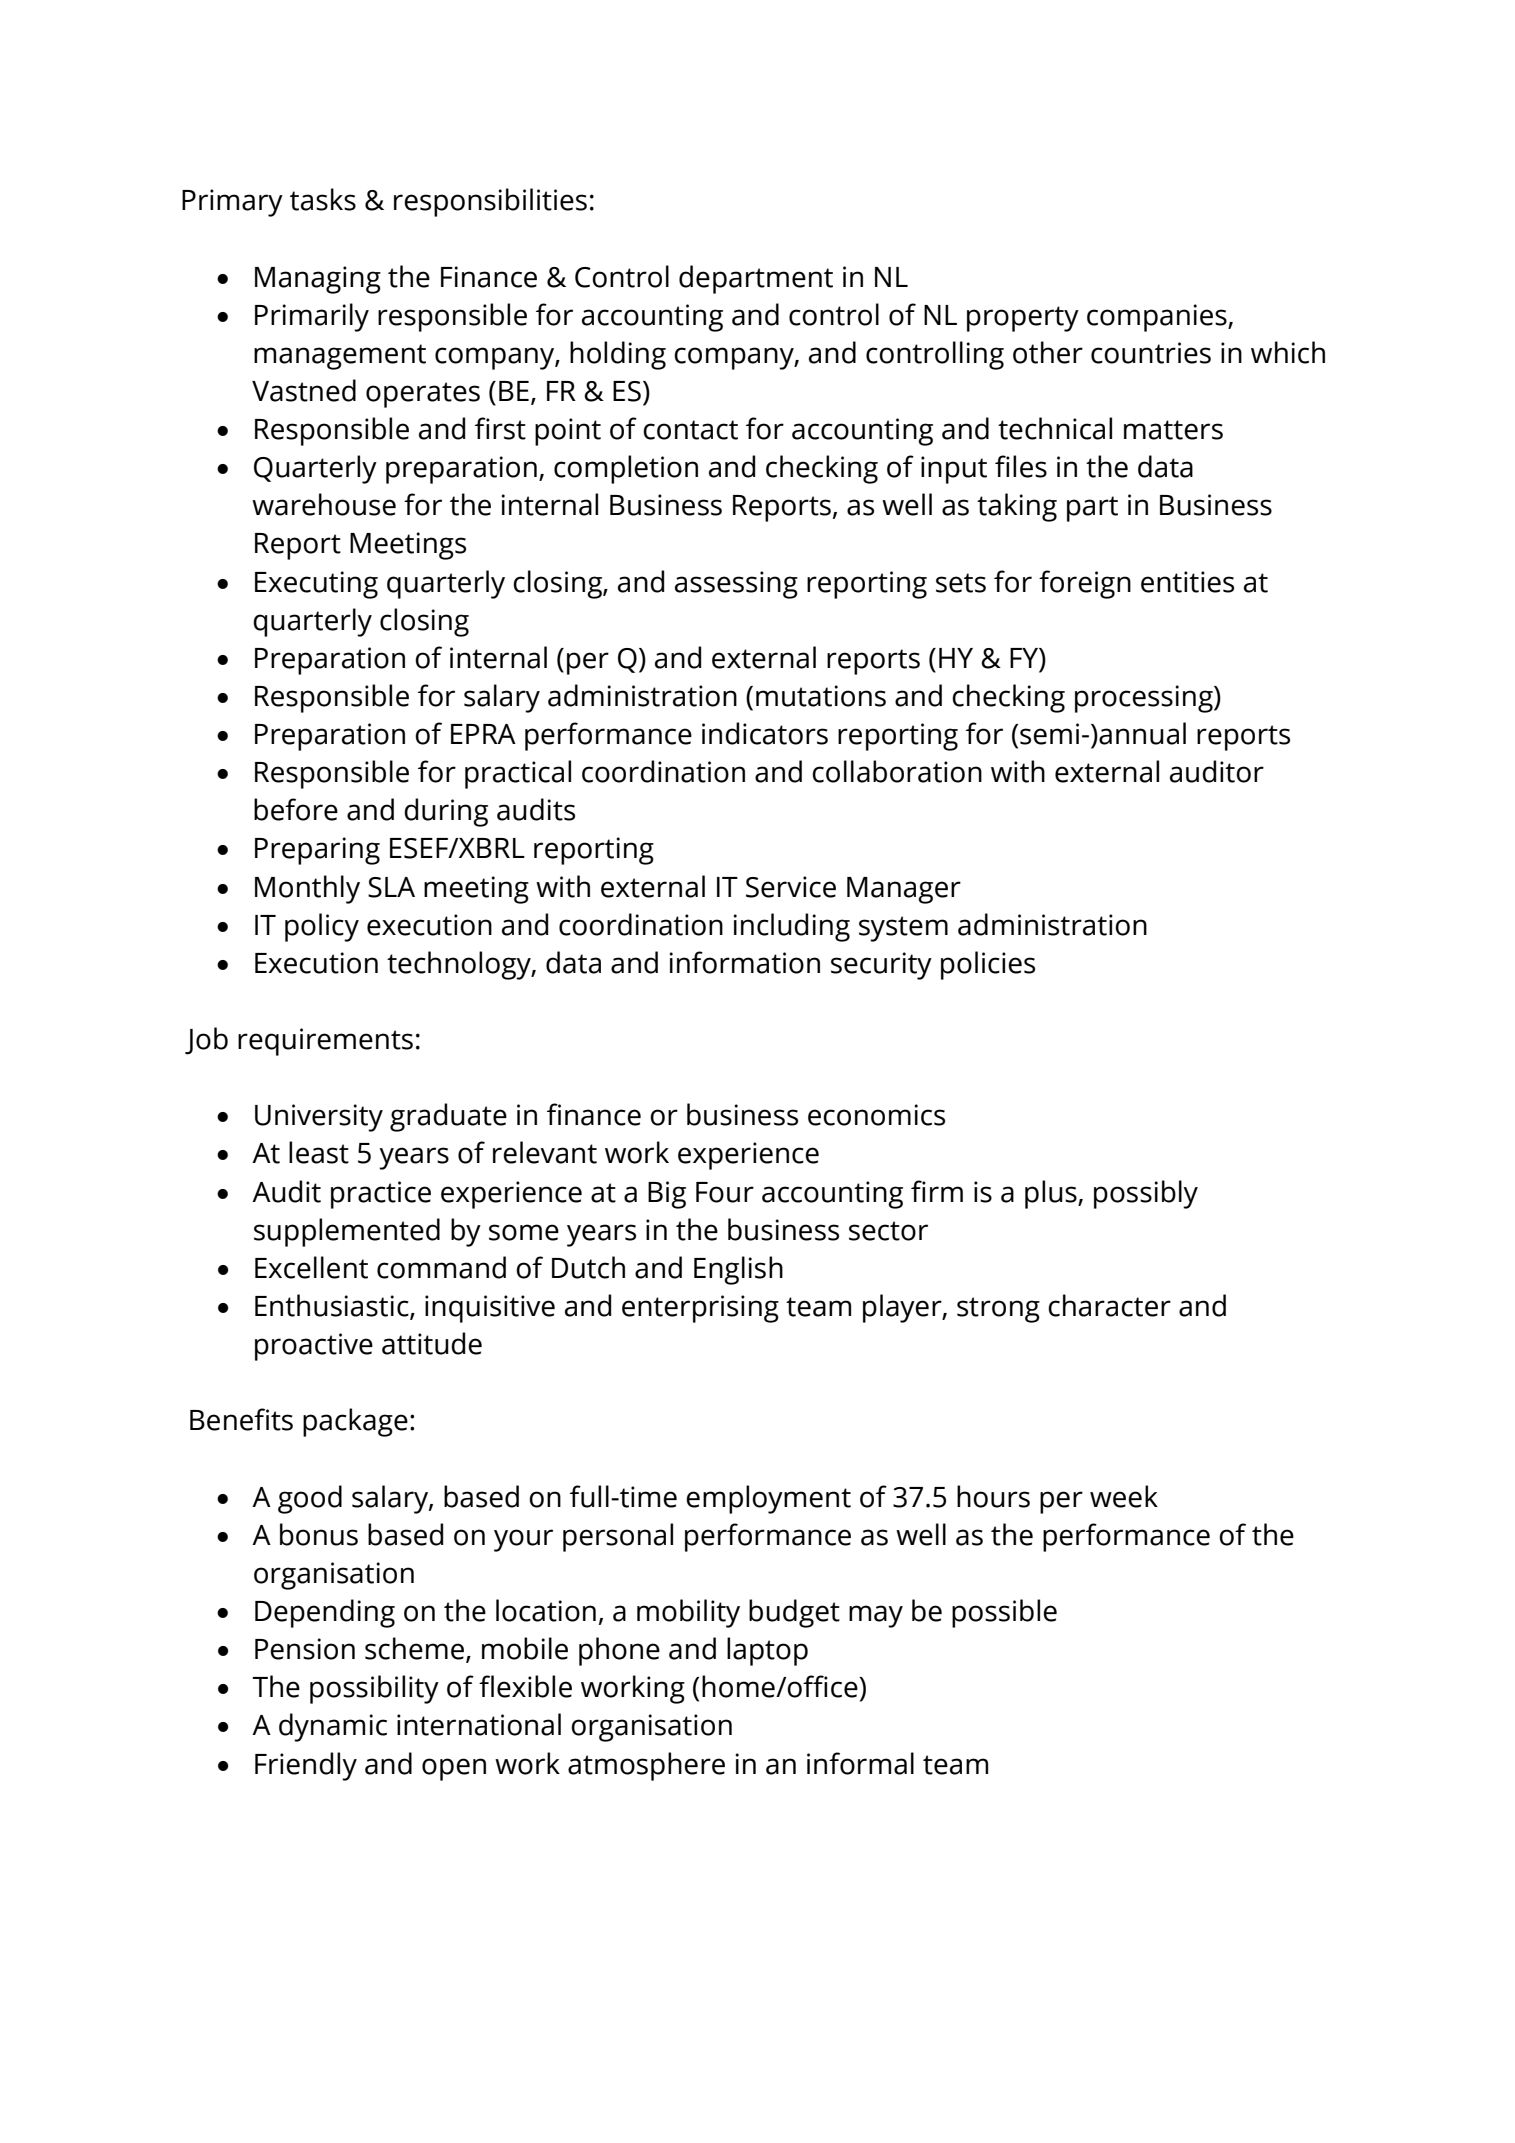 The width and height of the document is (1515, 2143). Describe the element at coordinates (988, 965) in the document. I see `policies` at that location.
